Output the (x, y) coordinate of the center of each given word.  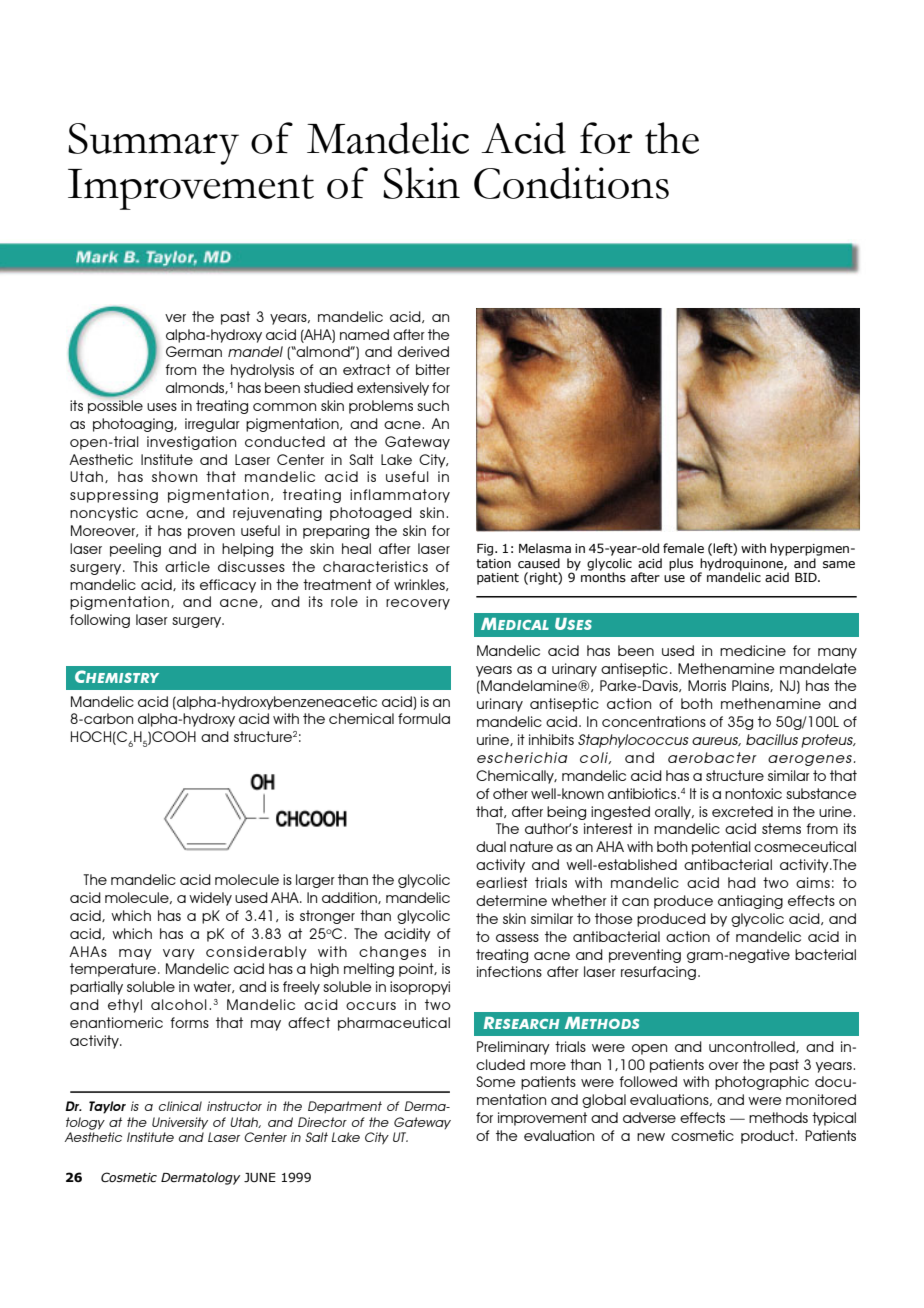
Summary (153, 144)
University (180, 1123)
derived (423, 351)
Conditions (571, 183)
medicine (753, 650)
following (100, 621)
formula (424, 718)
